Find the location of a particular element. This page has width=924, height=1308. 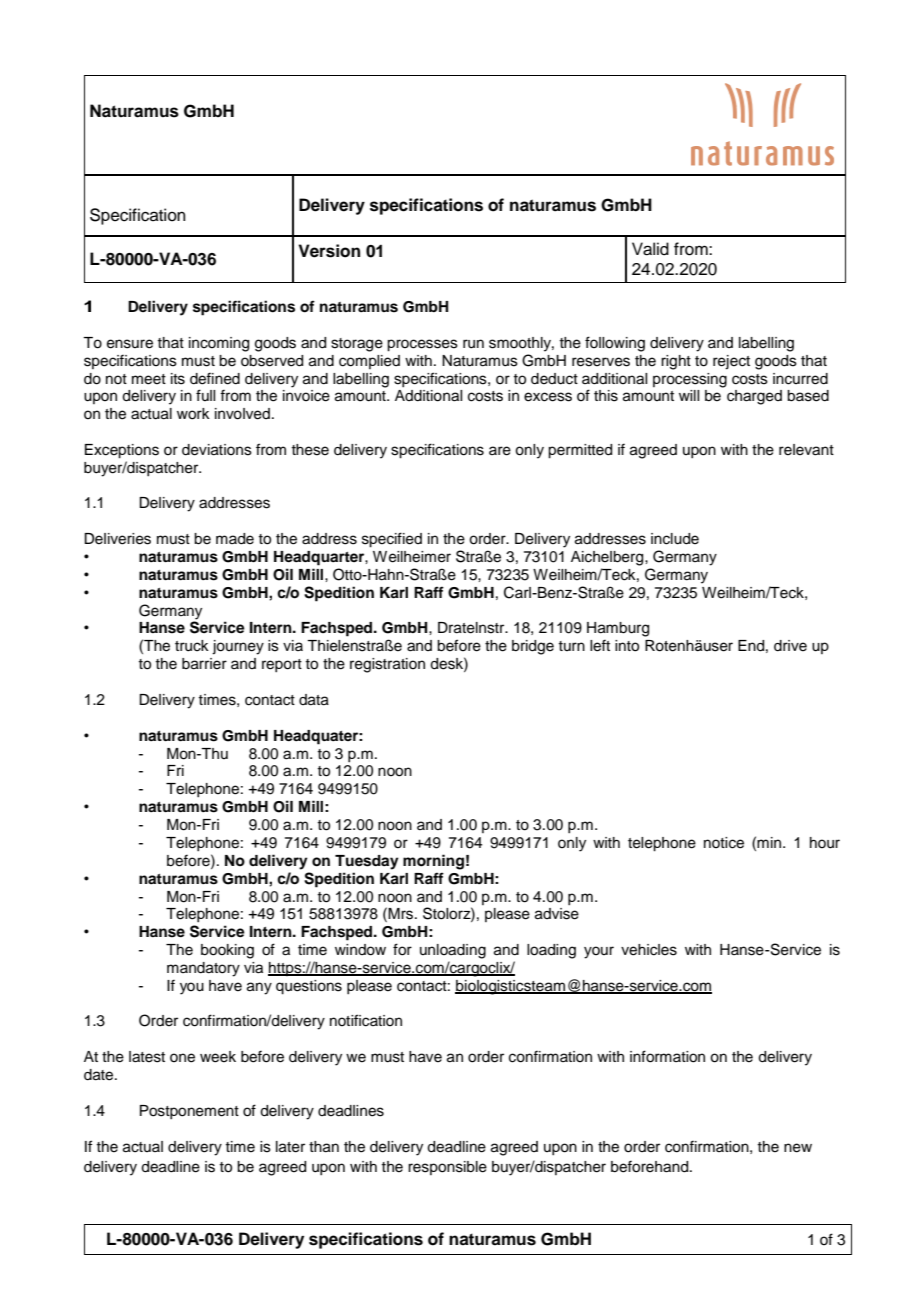

vehicles is located at coordinates (649, 950).
